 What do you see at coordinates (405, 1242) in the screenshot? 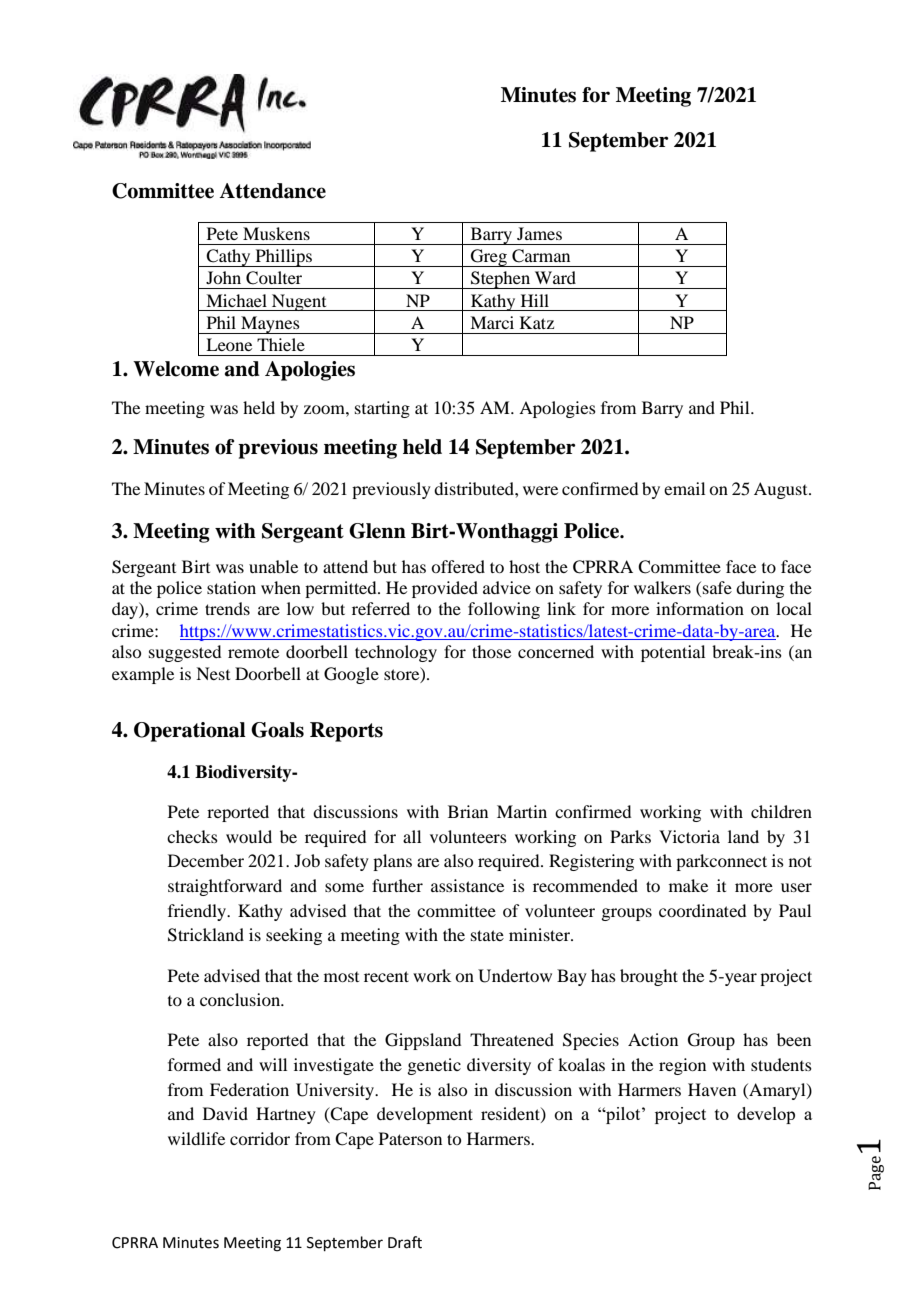
I see `Draft` at bounding box center [405, 1242].
